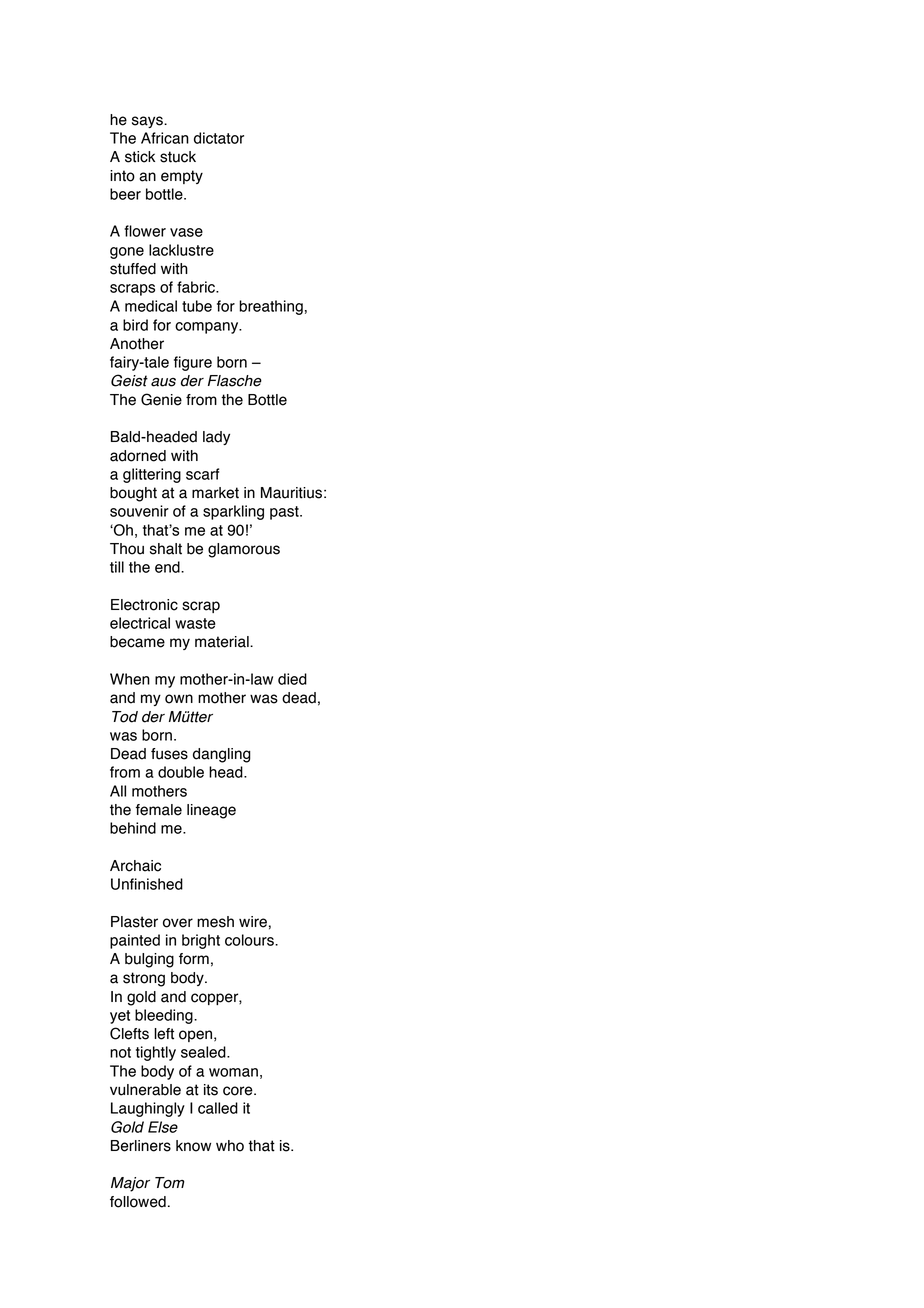  What do you see at coordinates (201, 941) in the document?
I see `bright` at bounding box center [201, 941].
